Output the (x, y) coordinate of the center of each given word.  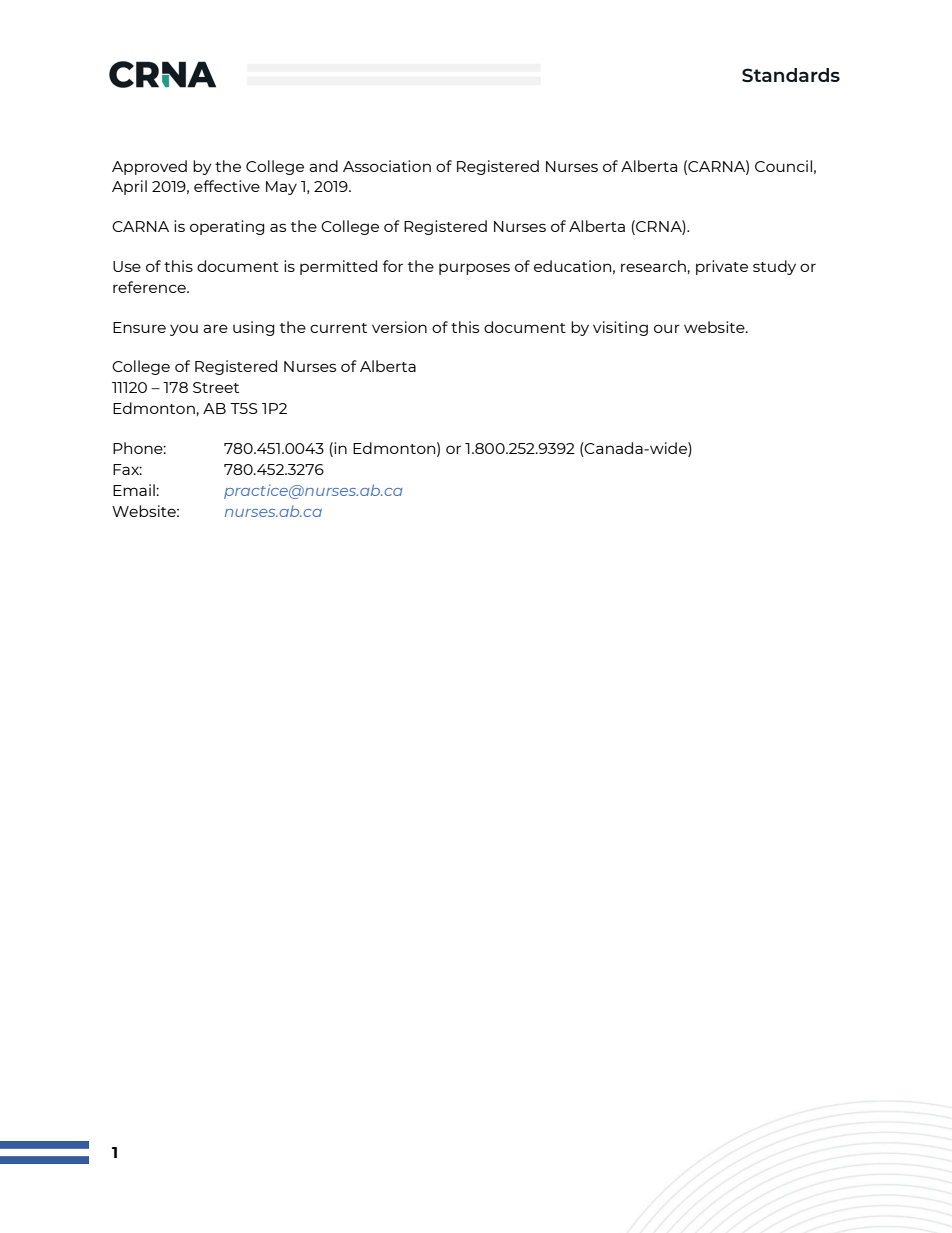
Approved (149, 167)
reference (150, 287)
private (722, 267)
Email (135, 490)
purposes (474, 269)
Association (387, 166)
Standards (791, 75)
